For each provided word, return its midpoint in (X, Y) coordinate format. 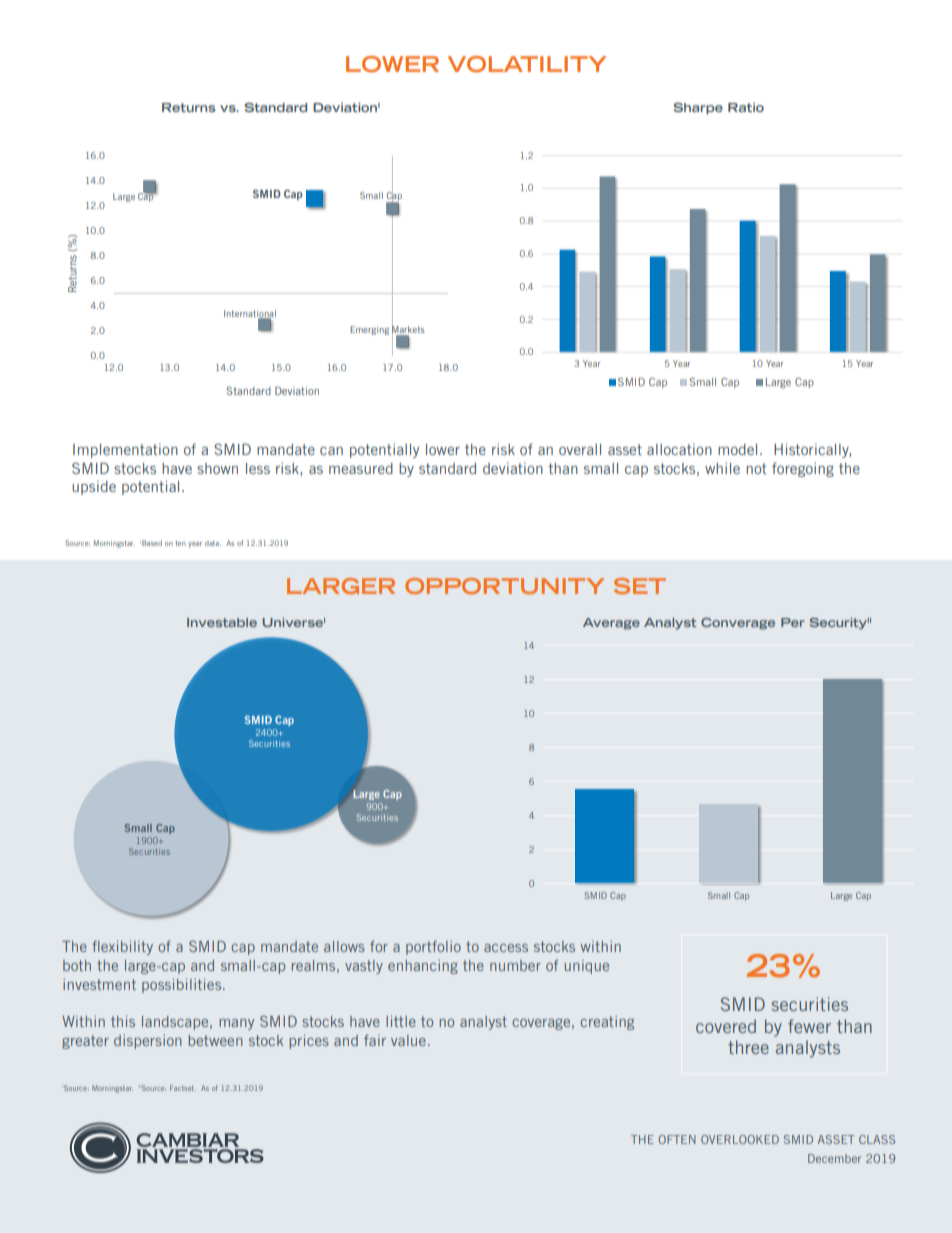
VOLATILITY (527, 64)
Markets (408, 329)
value (408, 1040)
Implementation (125, 450)
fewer (809, 1026)
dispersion (148, 1042)
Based (152, 543)
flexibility (122, 947)
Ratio (746, 107)
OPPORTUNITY (504, 586)
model (737, 449)
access (506, 948)
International (250, 314)
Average (611, 623)
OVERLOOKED (740, 1139)
